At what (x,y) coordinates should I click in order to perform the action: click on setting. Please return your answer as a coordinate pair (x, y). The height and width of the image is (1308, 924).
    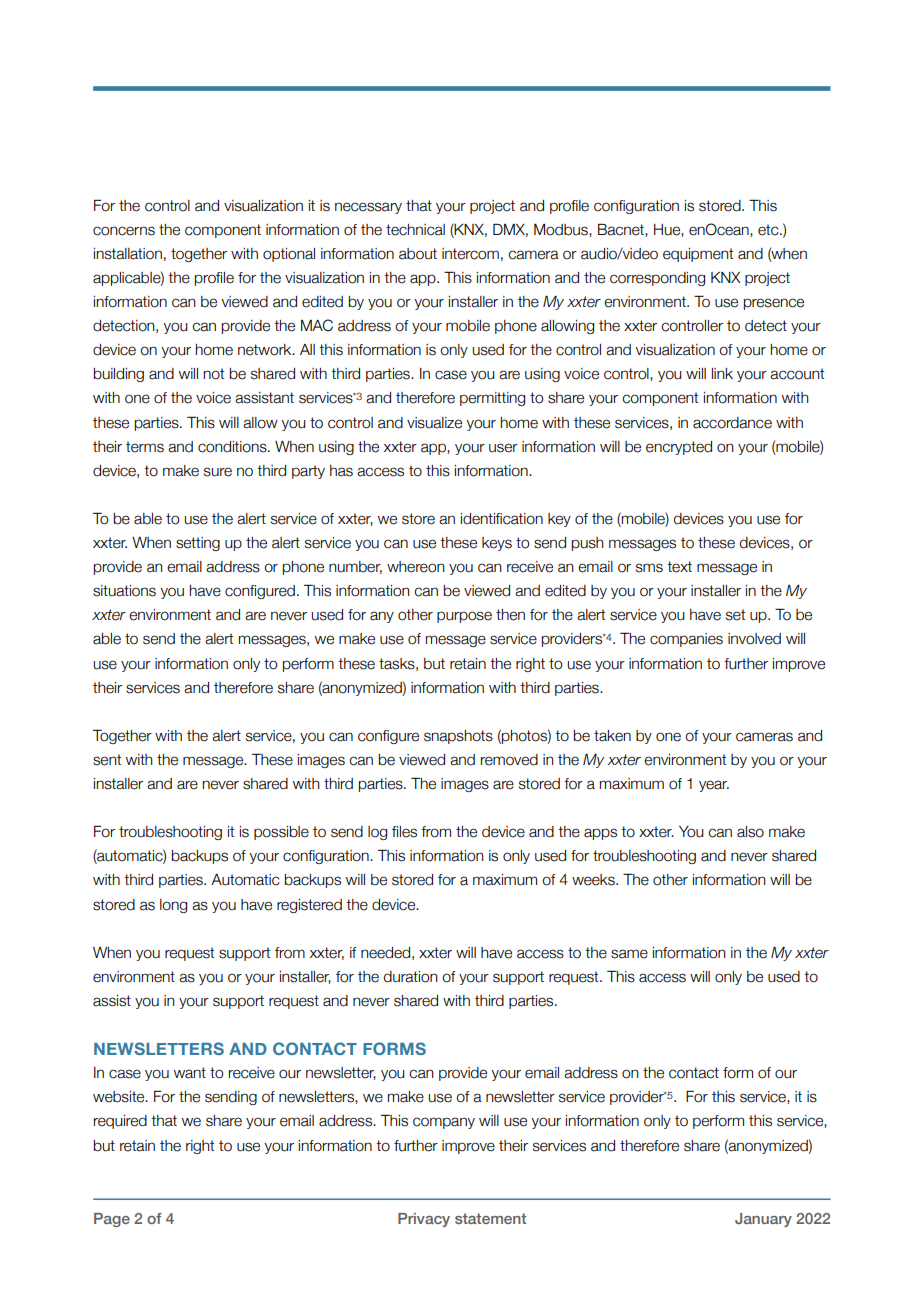
    Looking at the image, I should click on (198, 544).
